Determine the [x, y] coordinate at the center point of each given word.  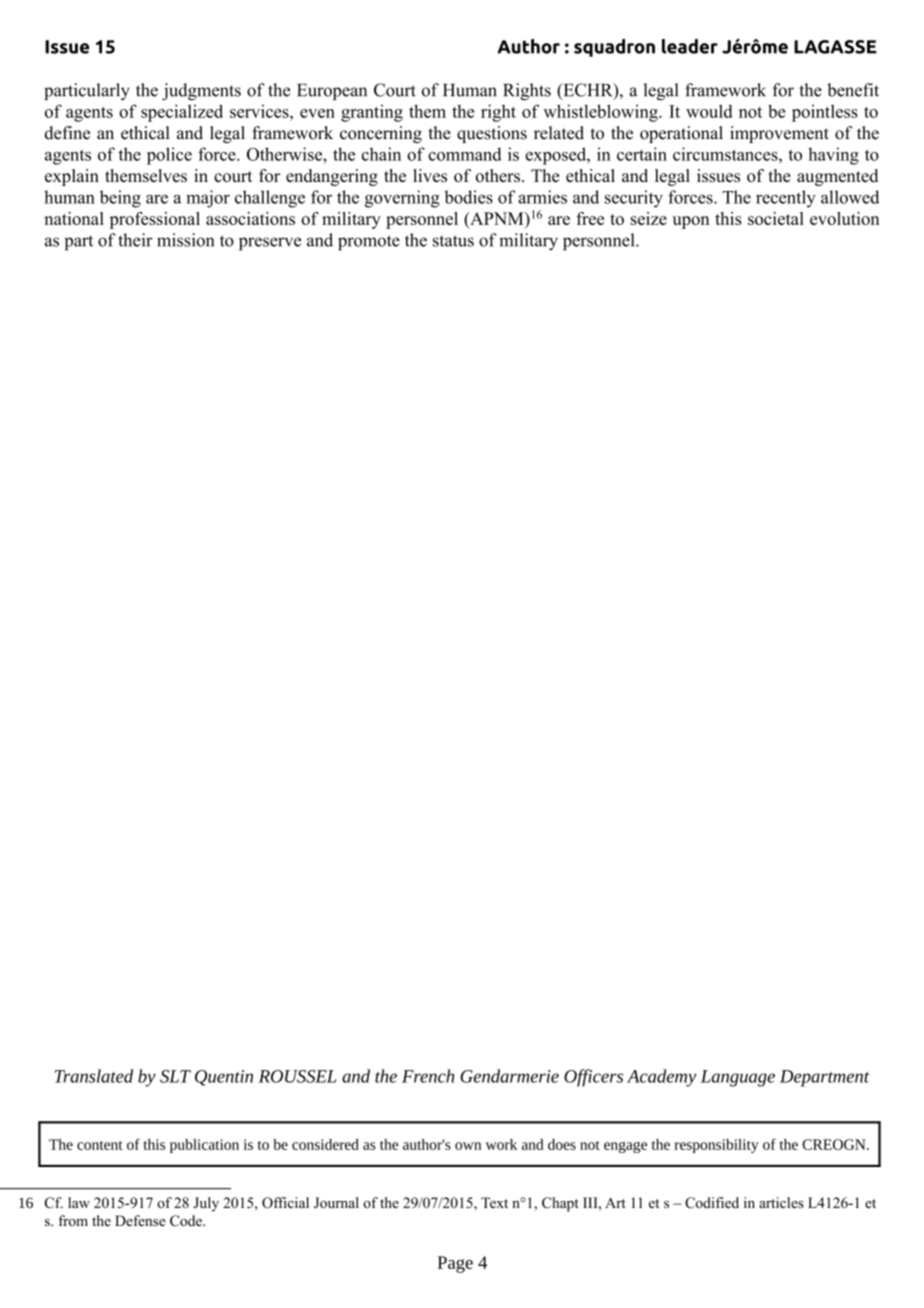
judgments [201, 91]
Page [455, 1264]
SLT [175, 1076]
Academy [662, 1078]
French [428, 1076]
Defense [140, 1220]
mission [185, 240]
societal [776, 218]
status [453, 241]
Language [738, 1078]
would [709, 111]
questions [492, 134]
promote [369, 243]
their [135, 240]
